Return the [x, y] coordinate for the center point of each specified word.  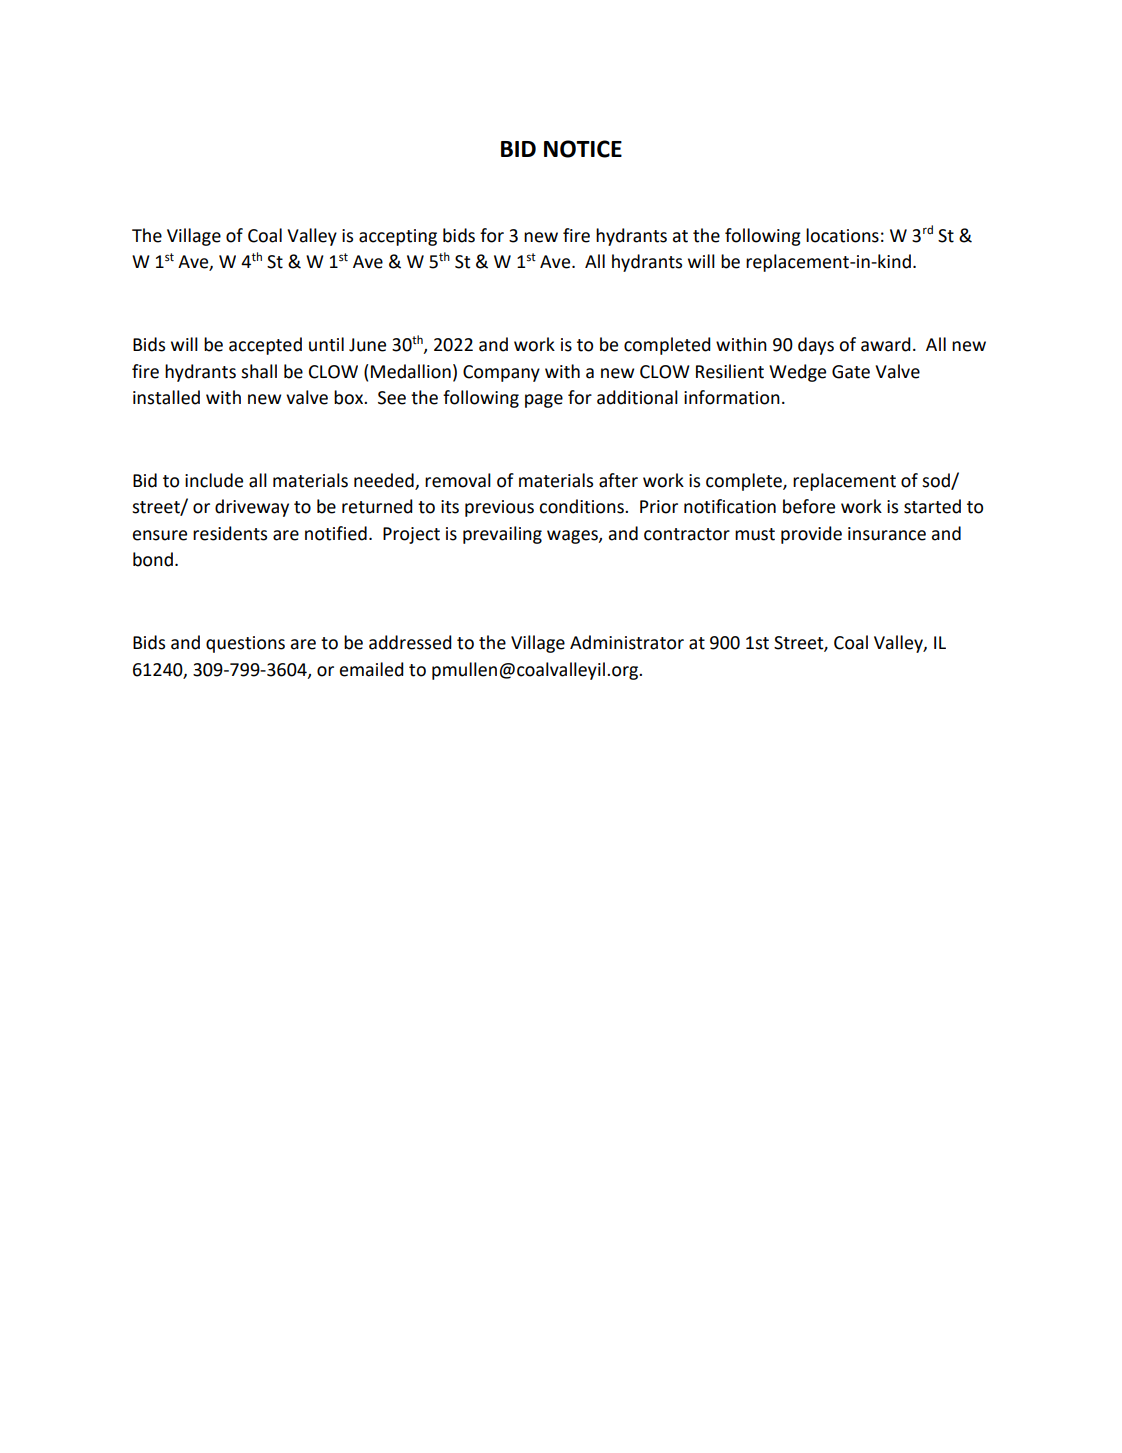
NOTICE [583, 149]
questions [245, 644]
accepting [398, 237]
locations [842, 235]
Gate [851, 372]
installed [166, 397]
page [544, 401]
